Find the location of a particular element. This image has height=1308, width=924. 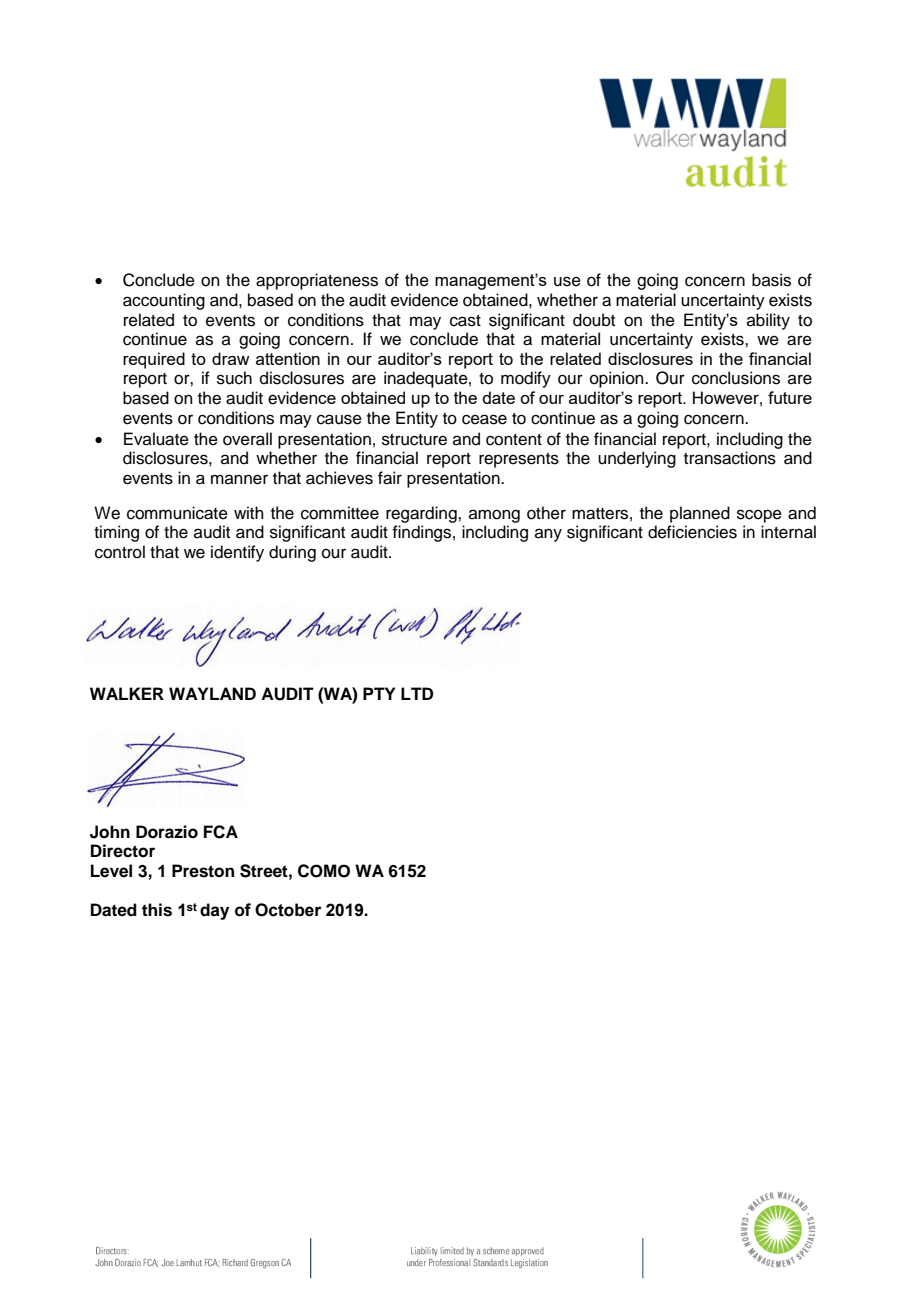

cast is located at coordinates (465, 321).
